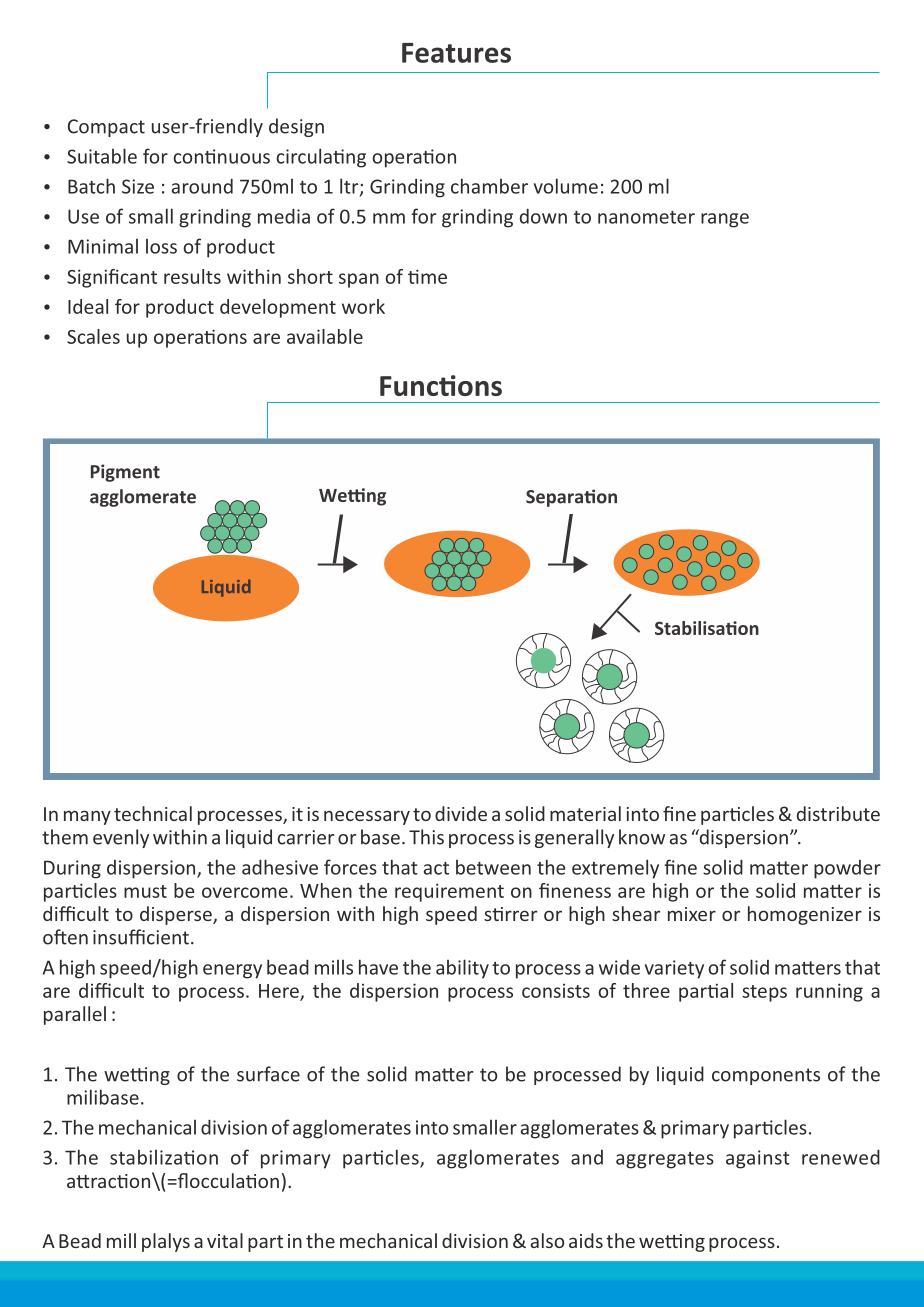 This screenshot has height=1307, width=924. Describe the element at coordinates (838, 813) in the screenshot. I see `distribute` at that location.
